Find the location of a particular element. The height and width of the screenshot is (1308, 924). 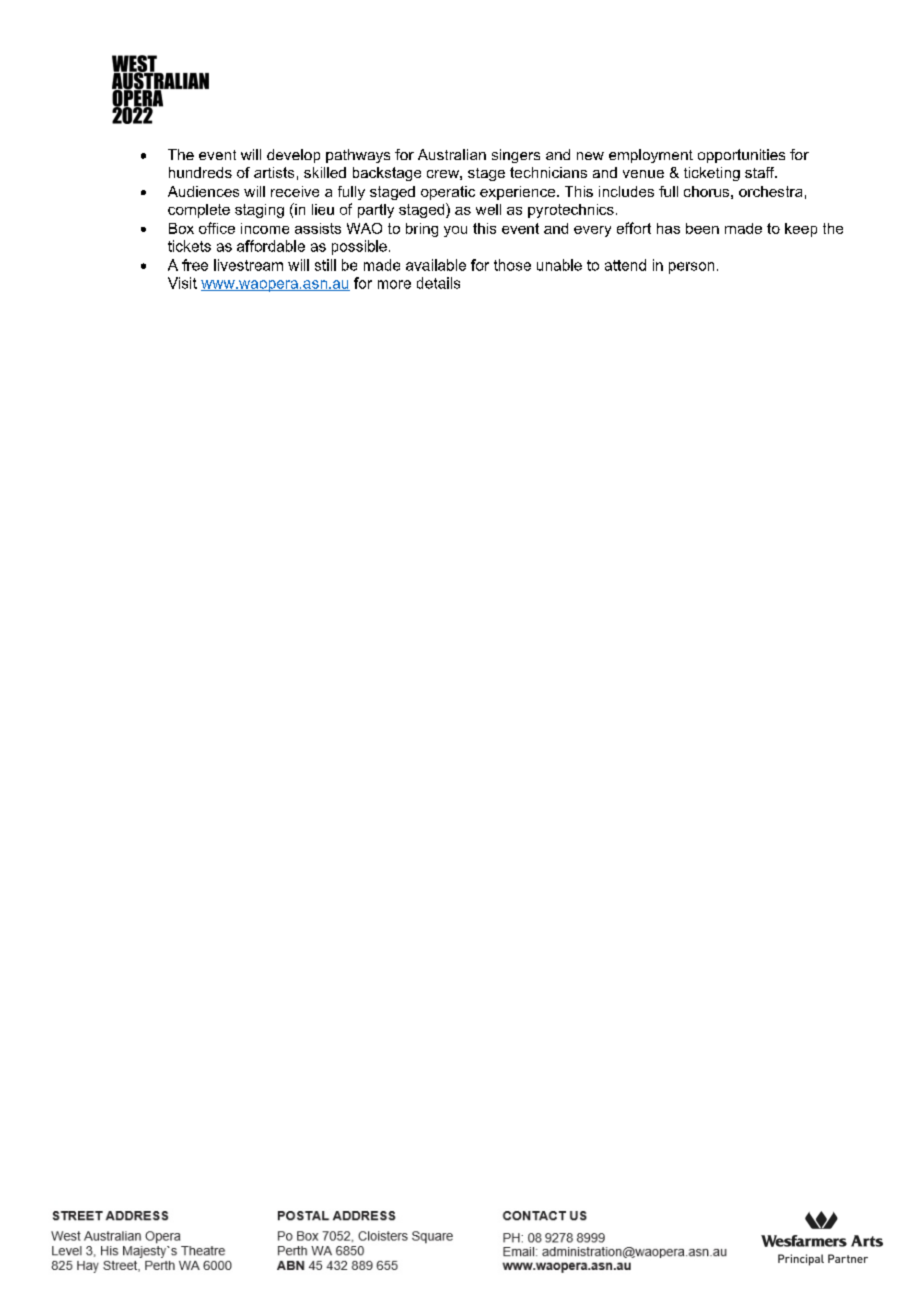

affordable is located at coordinates (271, 246).
